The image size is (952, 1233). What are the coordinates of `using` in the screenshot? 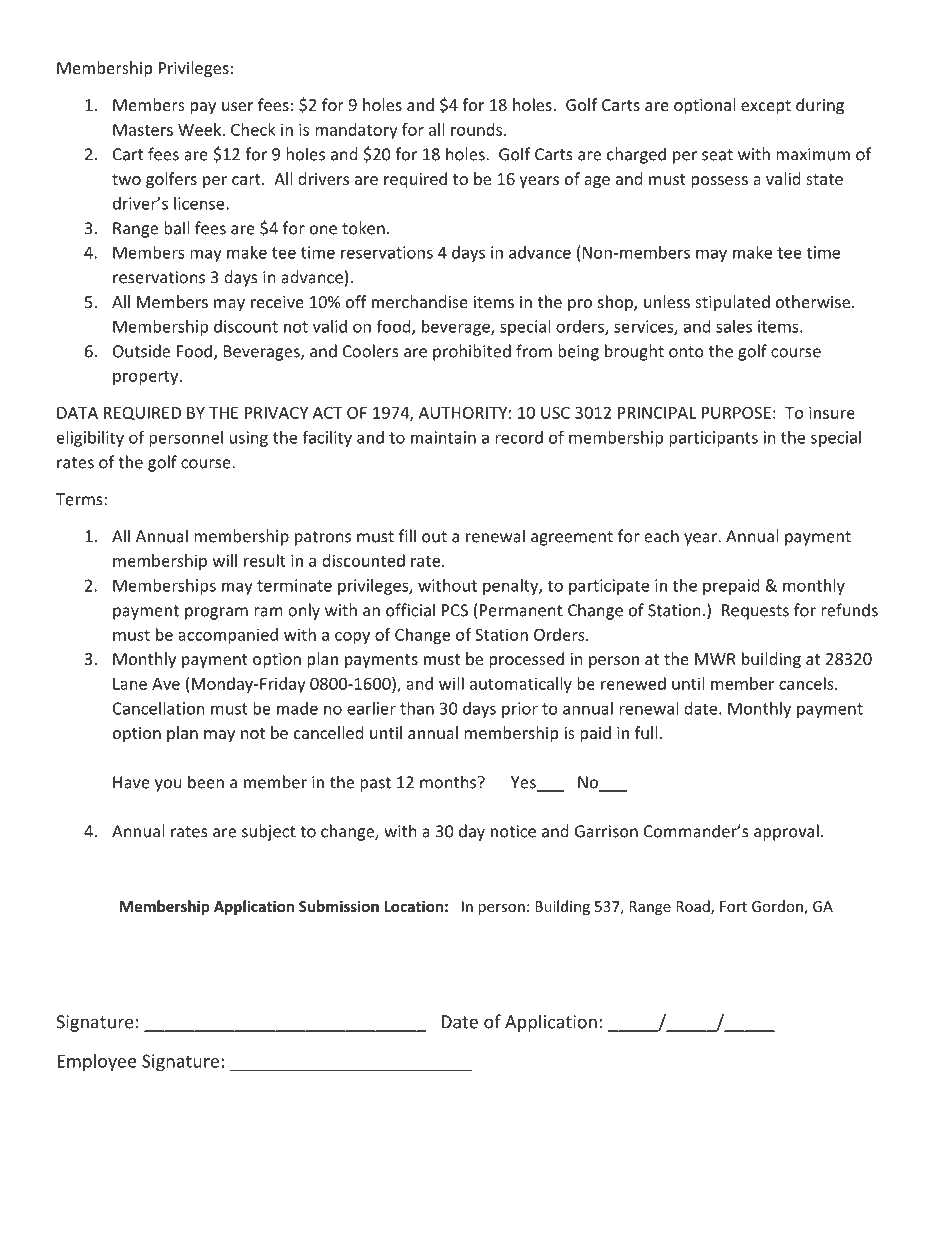 It's located at (249, 439).
